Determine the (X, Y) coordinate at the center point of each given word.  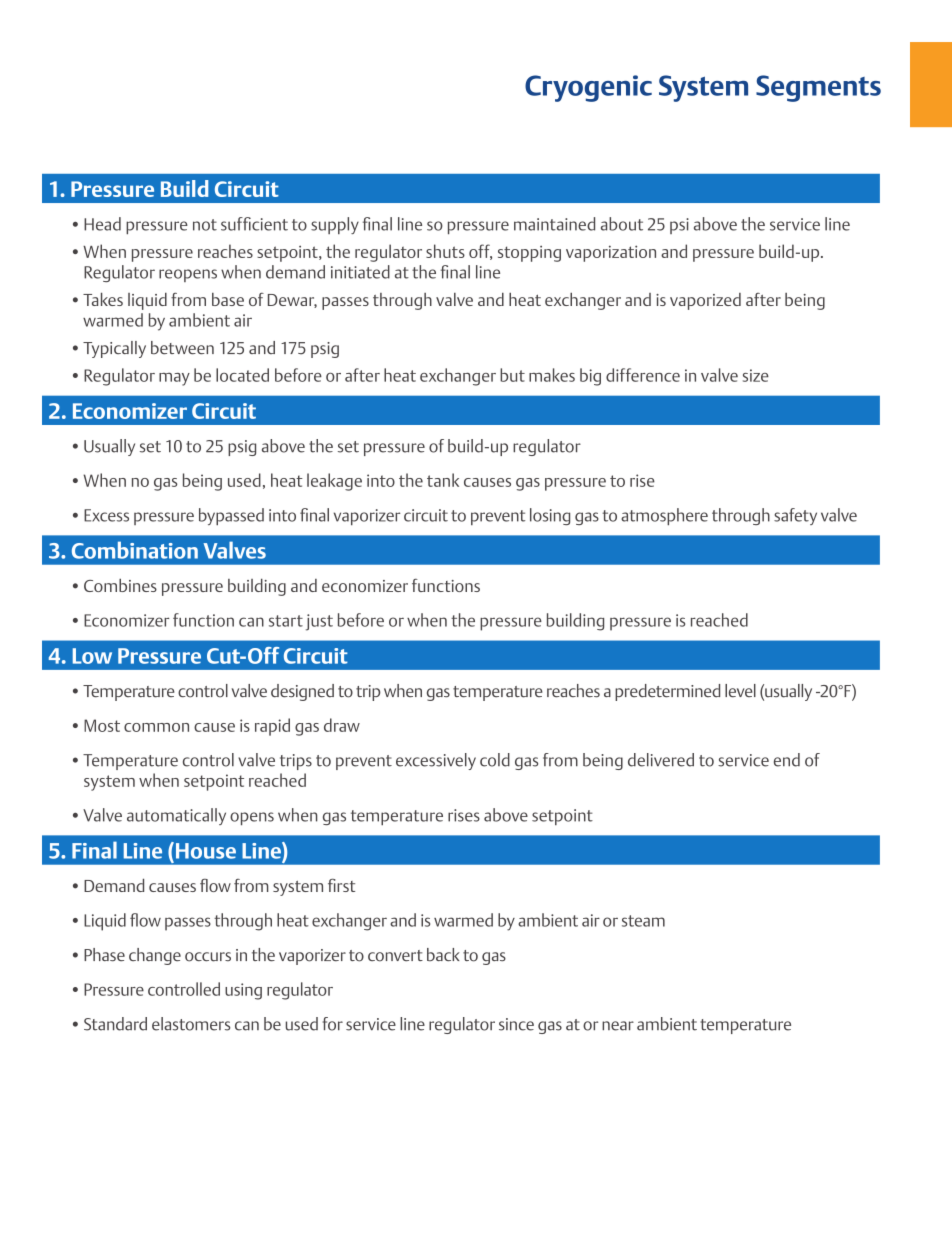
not (205, 225)
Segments (818, 88)
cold (495, 760)
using (243, 991)
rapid (272, 727)
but (512, 375)
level (740, 690)
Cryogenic (588, 88)
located (242, 375)
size (756, 375)
